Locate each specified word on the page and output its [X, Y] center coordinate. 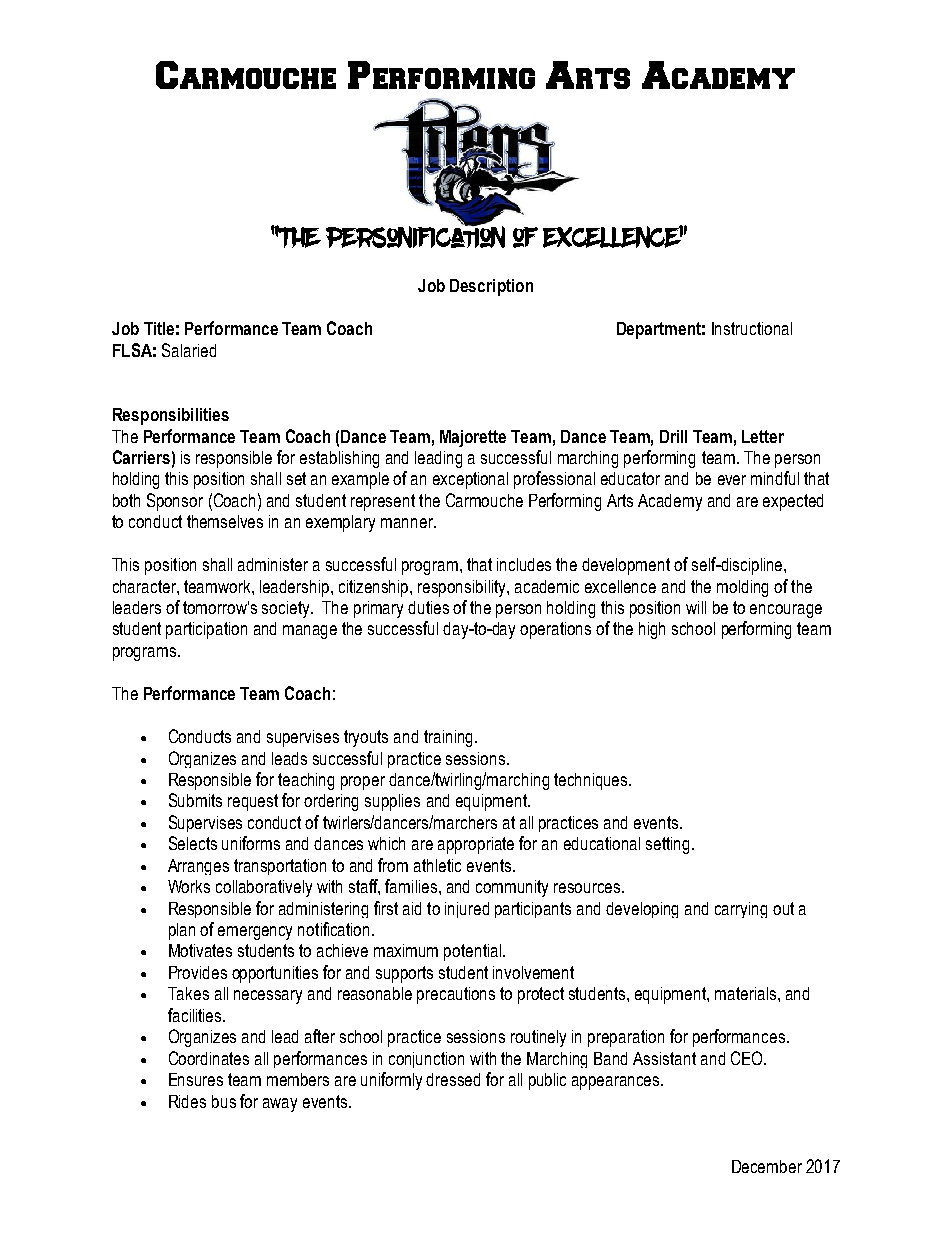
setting [667, 845]
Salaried [189, 350]
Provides [198, 972]
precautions [456, 995]
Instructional [752, 328]
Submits [195, 800]
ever [732, 480]
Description [491, 287]
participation [206, 630]
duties [428, 607]
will [696, 607]
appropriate [476, 845]
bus [224, 1101]
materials [747, 993]
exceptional [470, 480]
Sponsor [175, 502]
